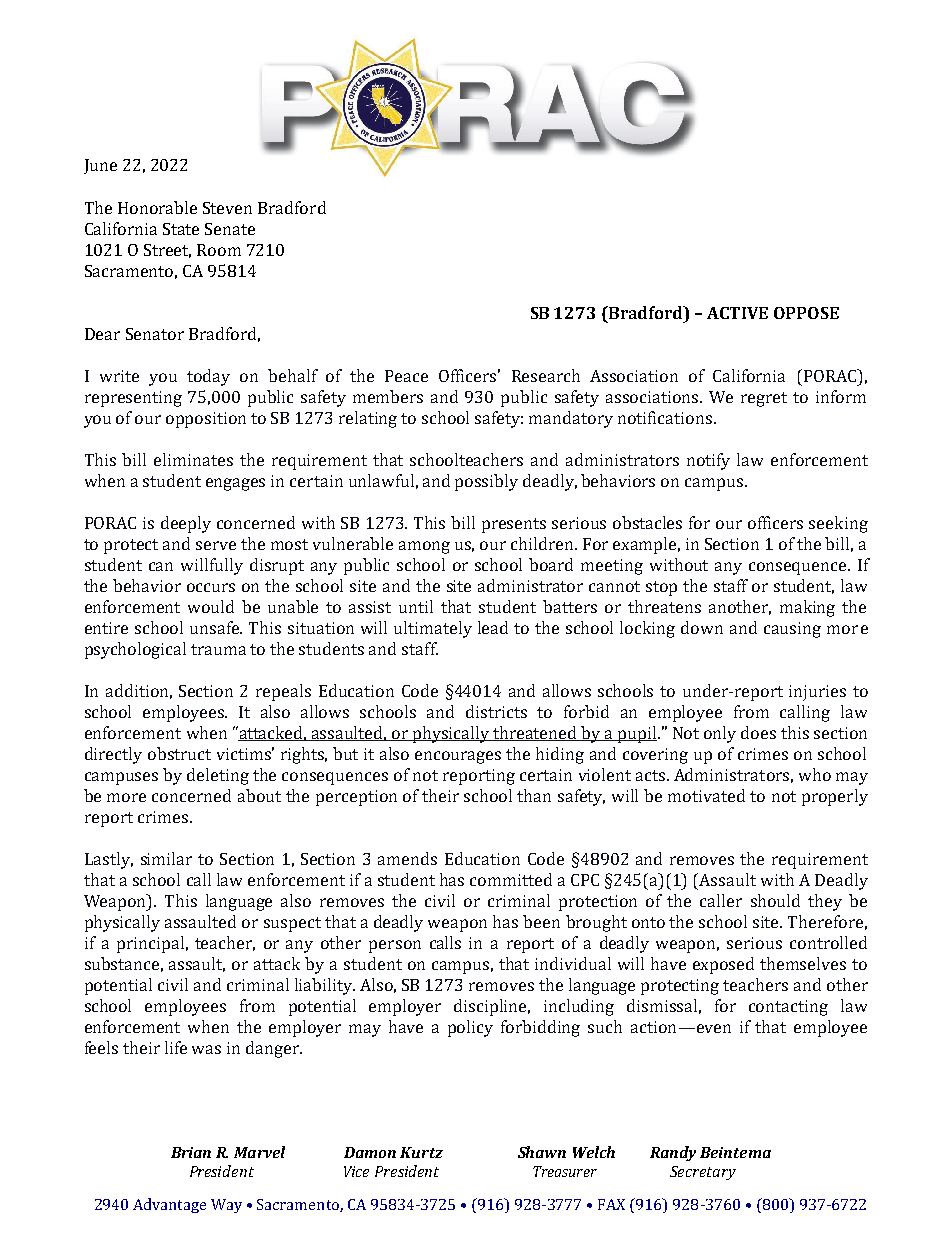 The height and width of the page is (1233, 952). I want to click on Kurtz, so click(421, 1152).
